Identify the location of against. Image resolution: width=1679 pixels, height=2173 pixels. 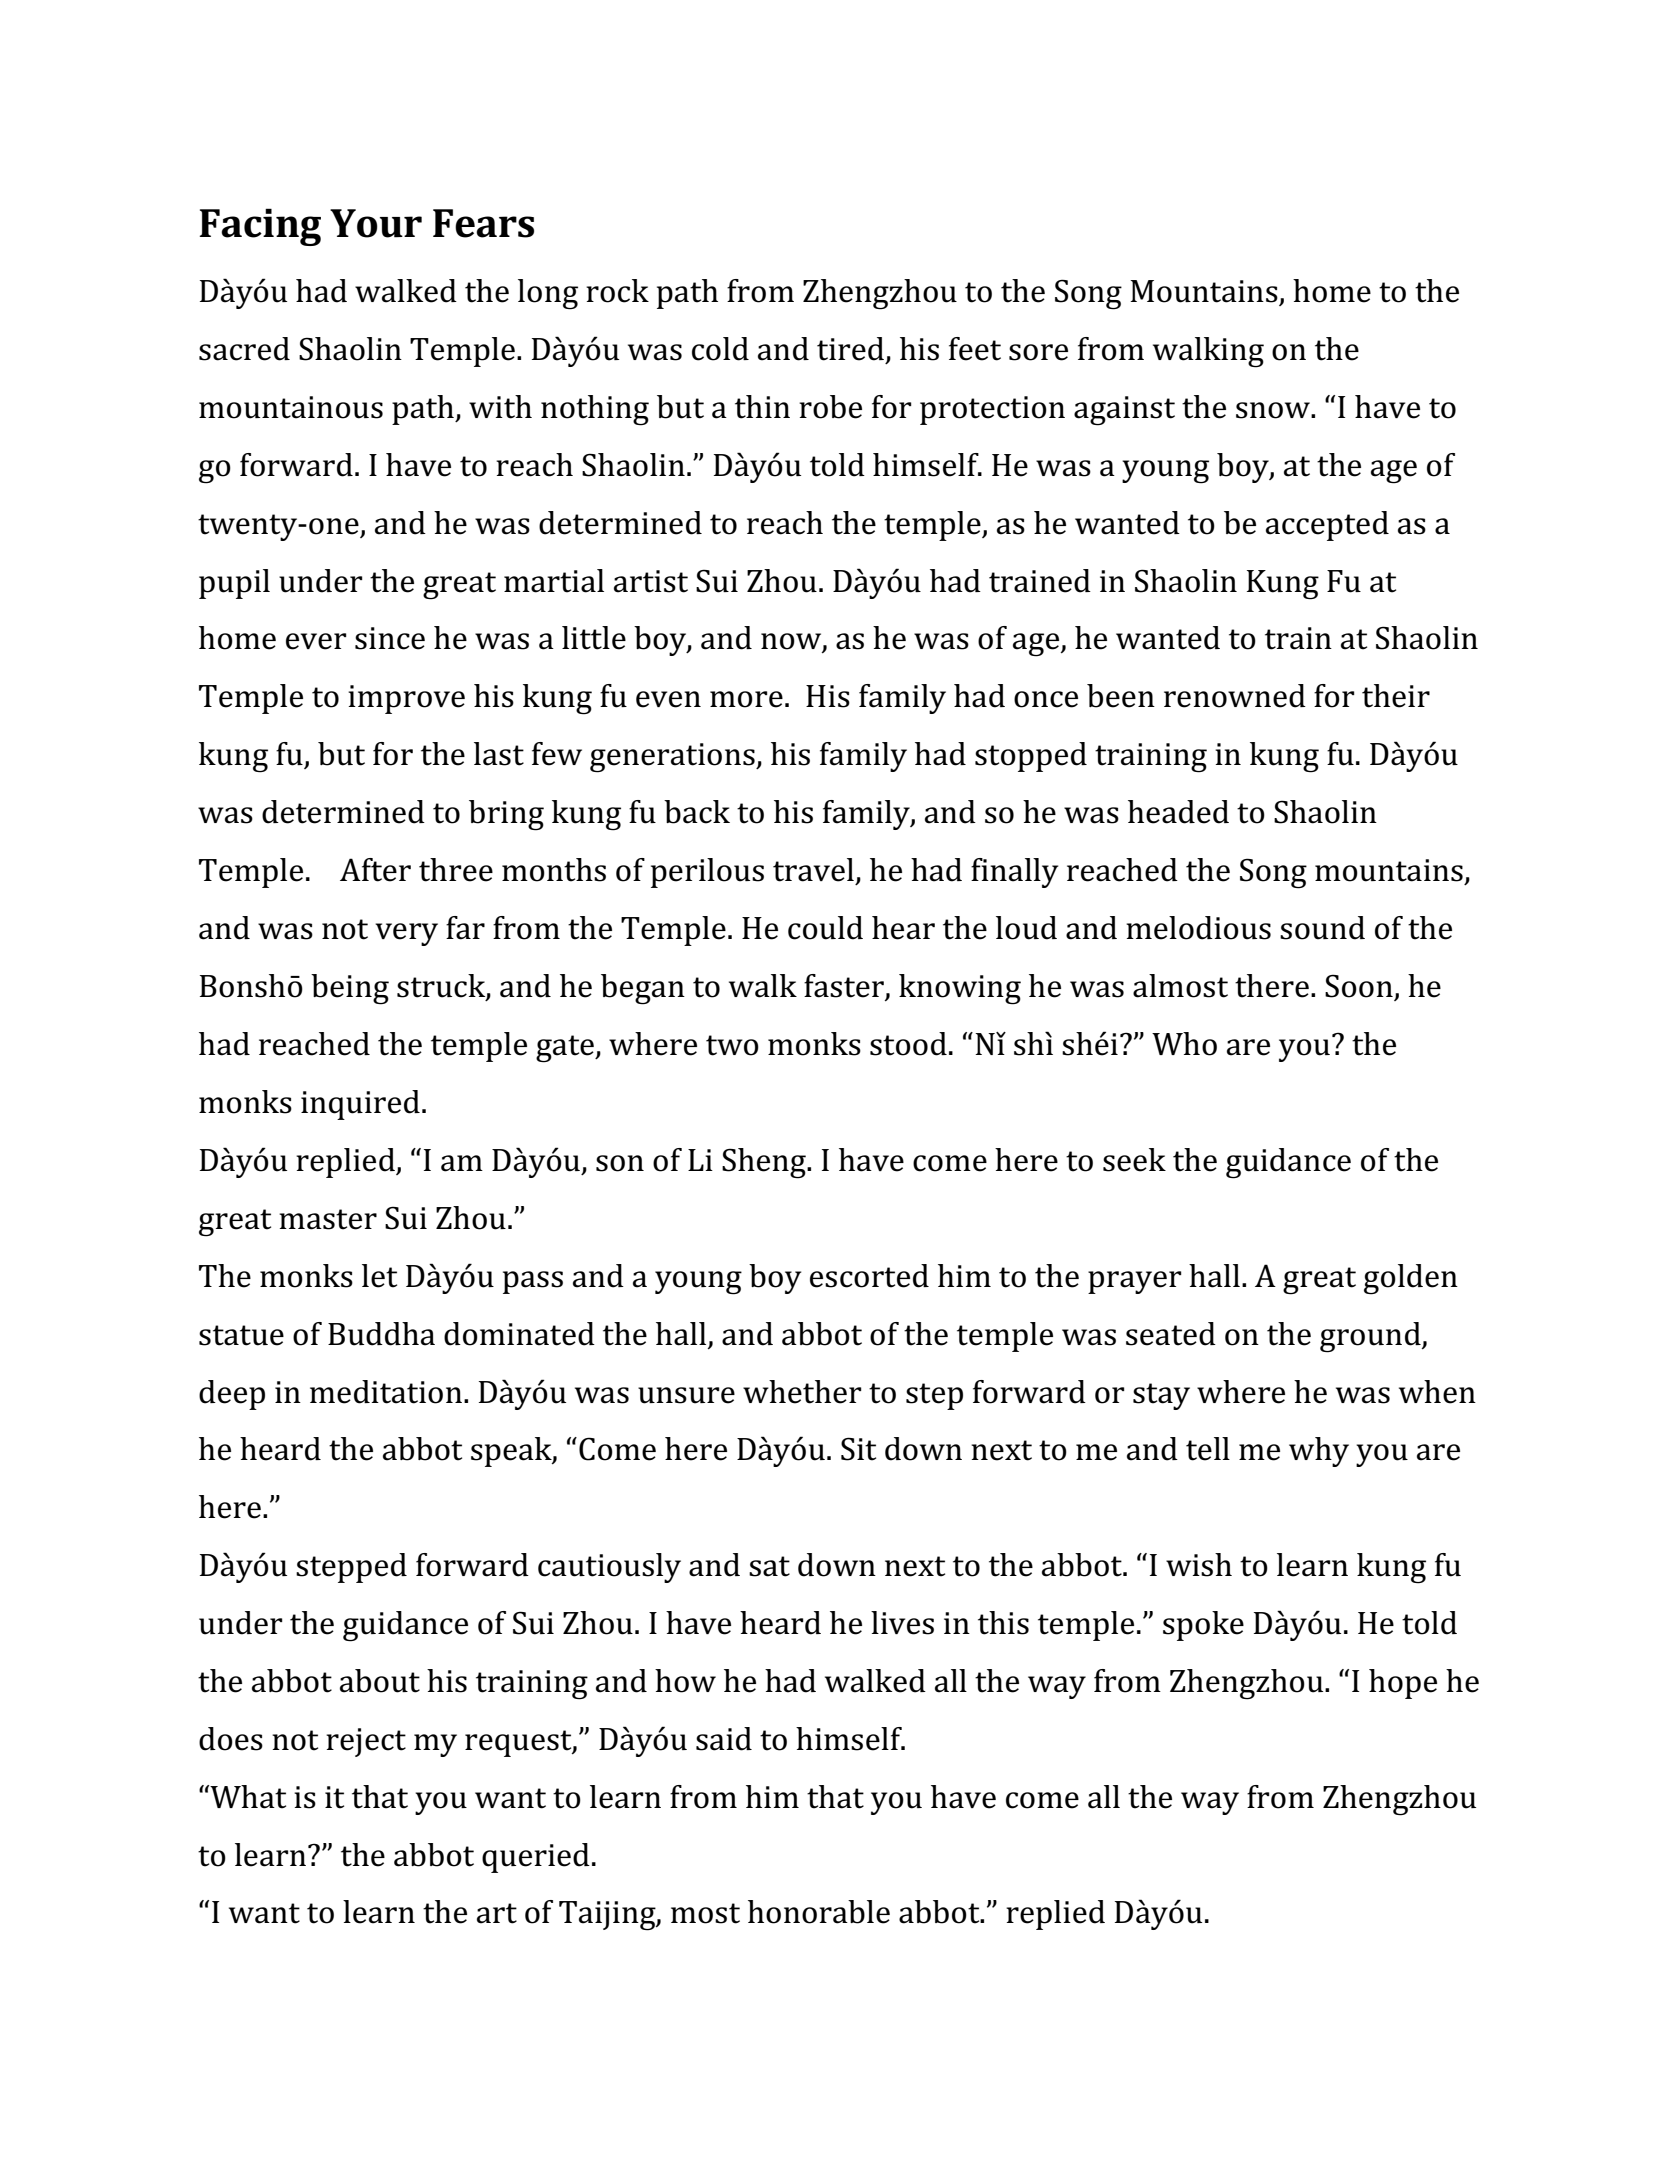
(1124, 411).
